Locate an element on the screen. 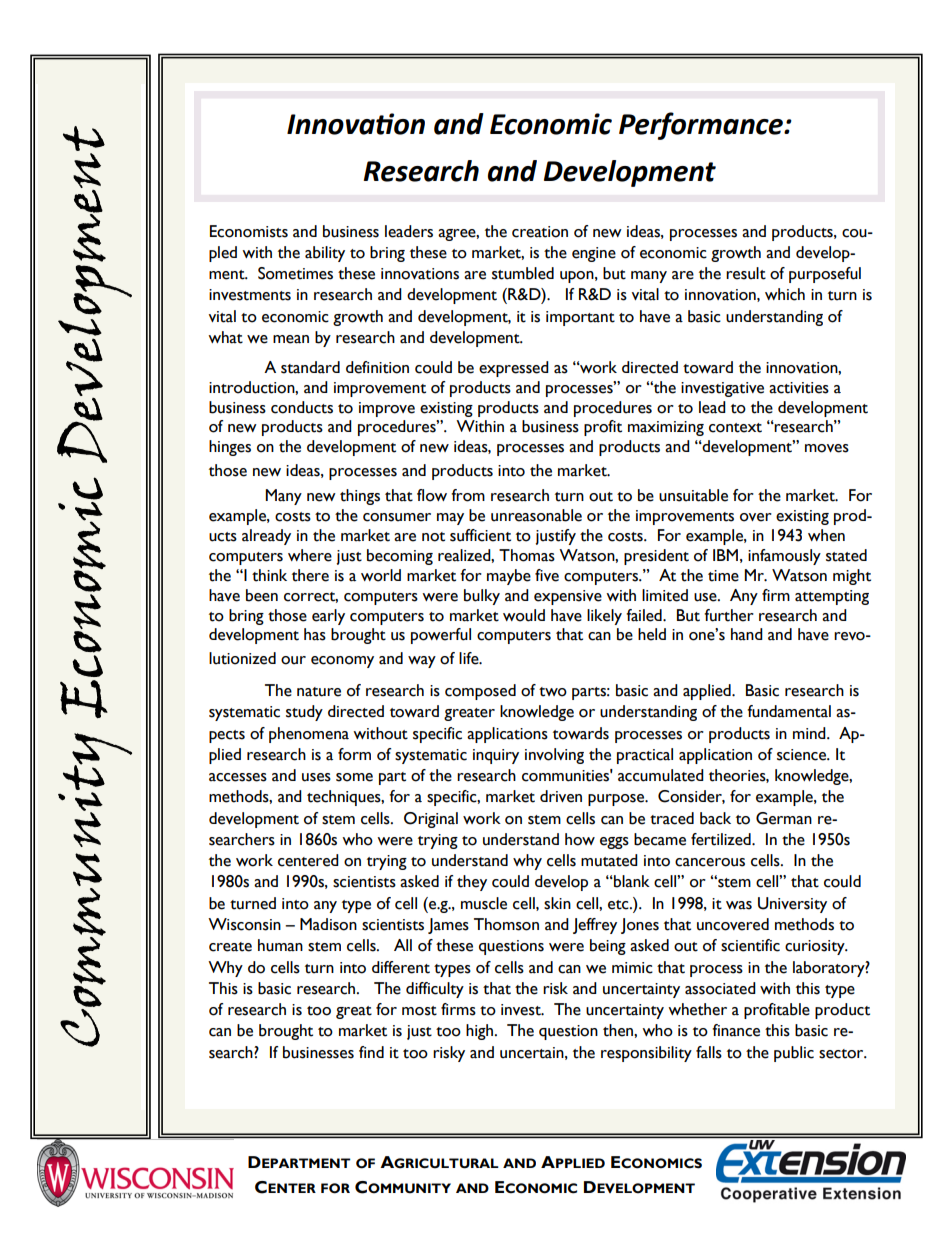 The height and width of the screenshot is (1233, 952). result is located at coordinates (746, 273).
